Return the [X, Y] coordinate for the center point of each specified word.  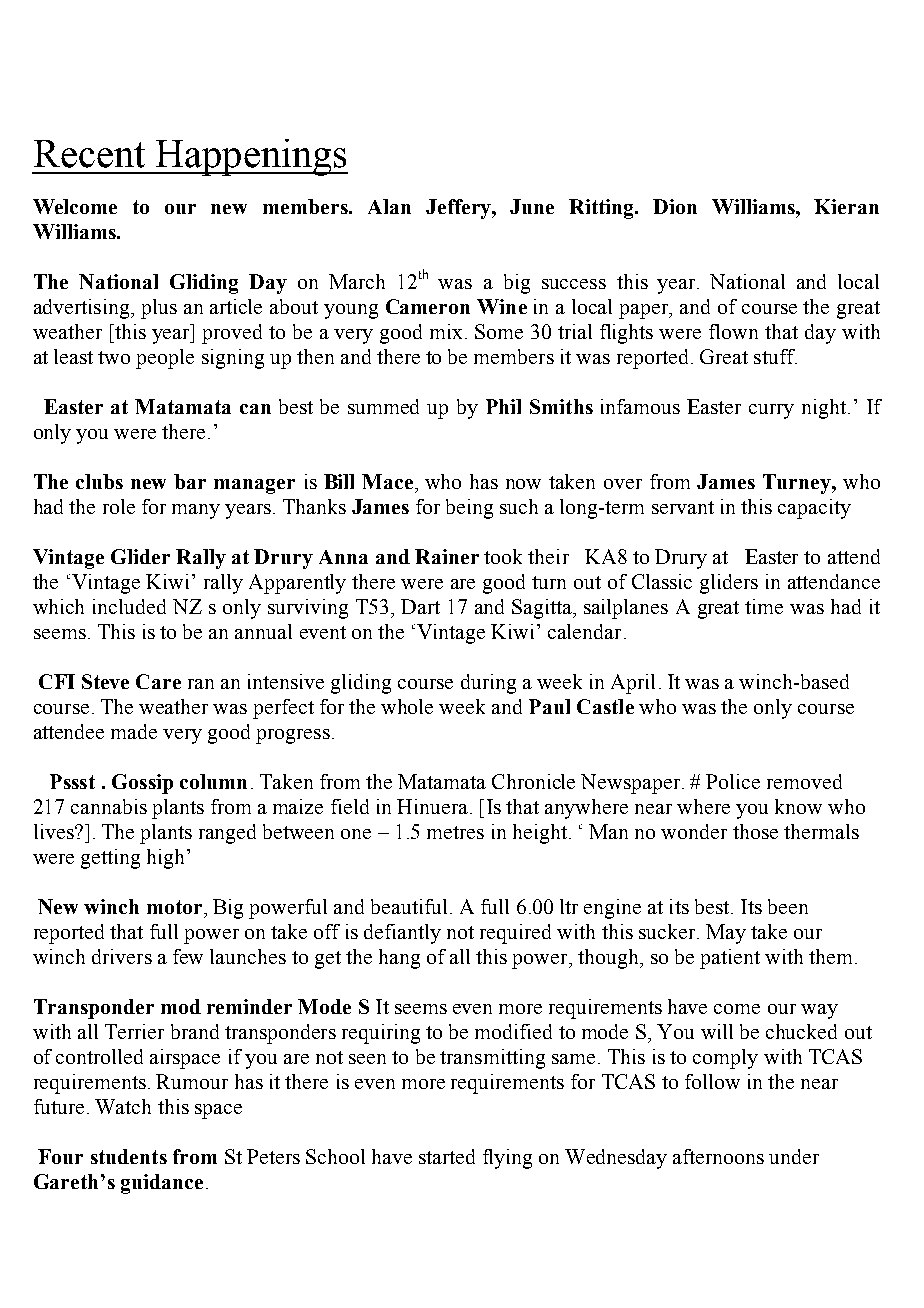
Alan [389, 206]
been [788, 906]
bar [190, 481]
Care [158, 681]
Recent [89, 154]
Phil [503, 406]
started [447, 1156]
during [488, 684]
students [129, 1156]
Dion [675, 206]
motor [176, 907]
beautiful [409, 906]
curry [771, 411]
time [764, 606]
